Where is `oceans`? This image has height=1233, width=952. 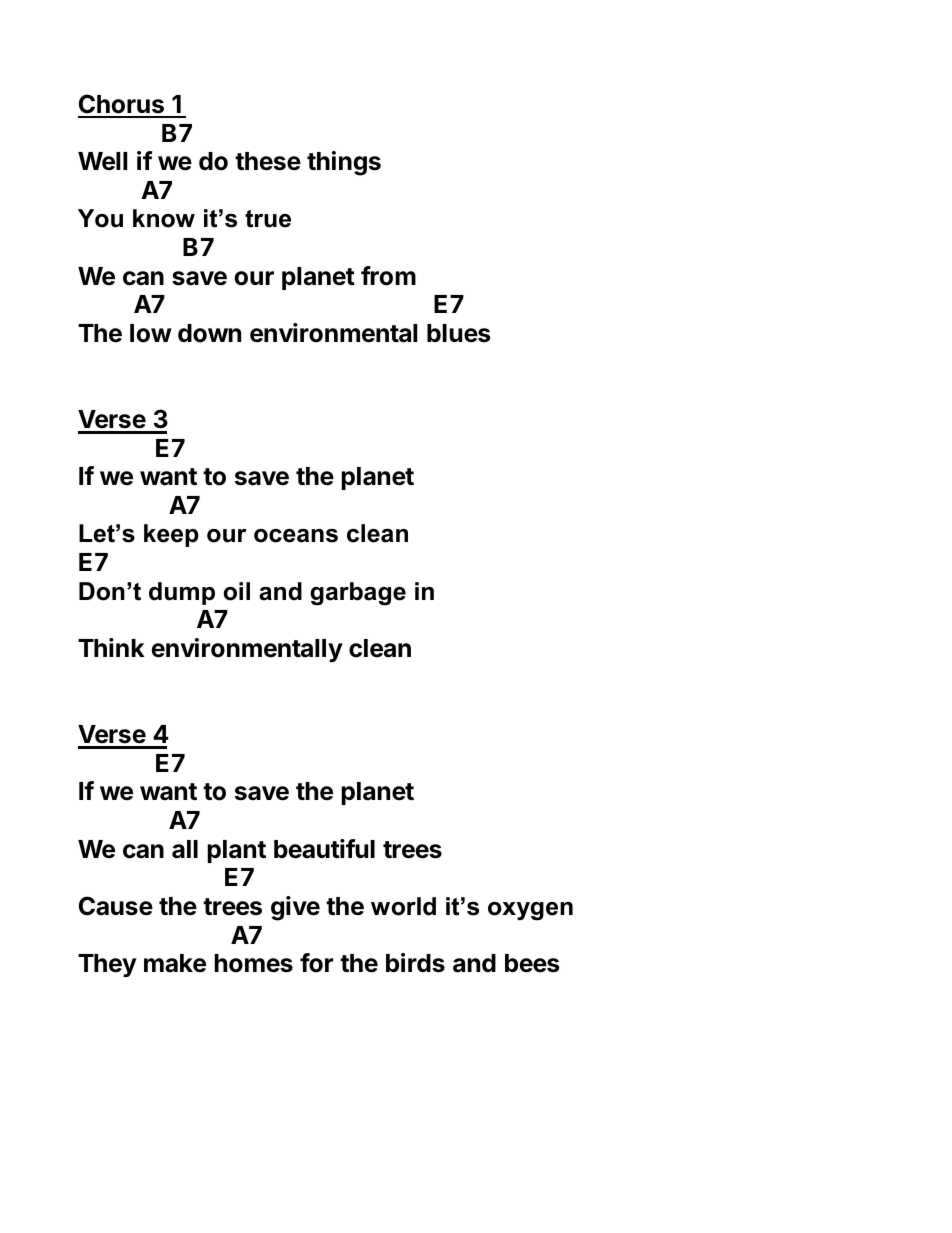
oceans is located at coordinates (296, 536).
